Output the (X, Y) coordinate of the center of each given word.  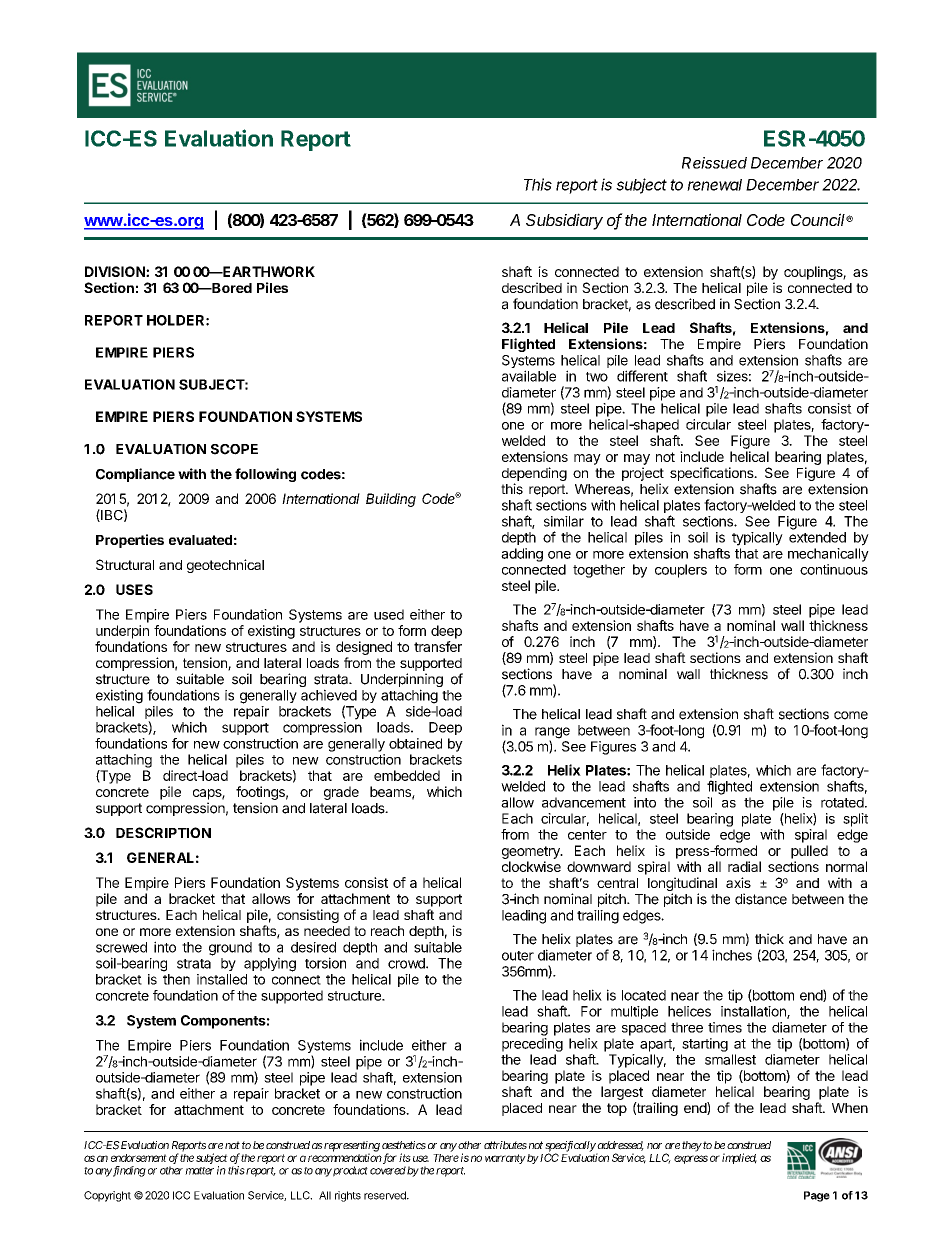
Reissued (714, 163)
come (851, 715)
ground (230, 949)
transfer (438, 646)
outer (518, 956)
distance (761, 899)
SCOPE (234, 449)
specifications (713, 474)
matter (199, 1171)
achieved (329, 695)
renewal (714, 185)
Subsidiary (564, 221)
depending (534, 475)
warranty (505, 1159)
